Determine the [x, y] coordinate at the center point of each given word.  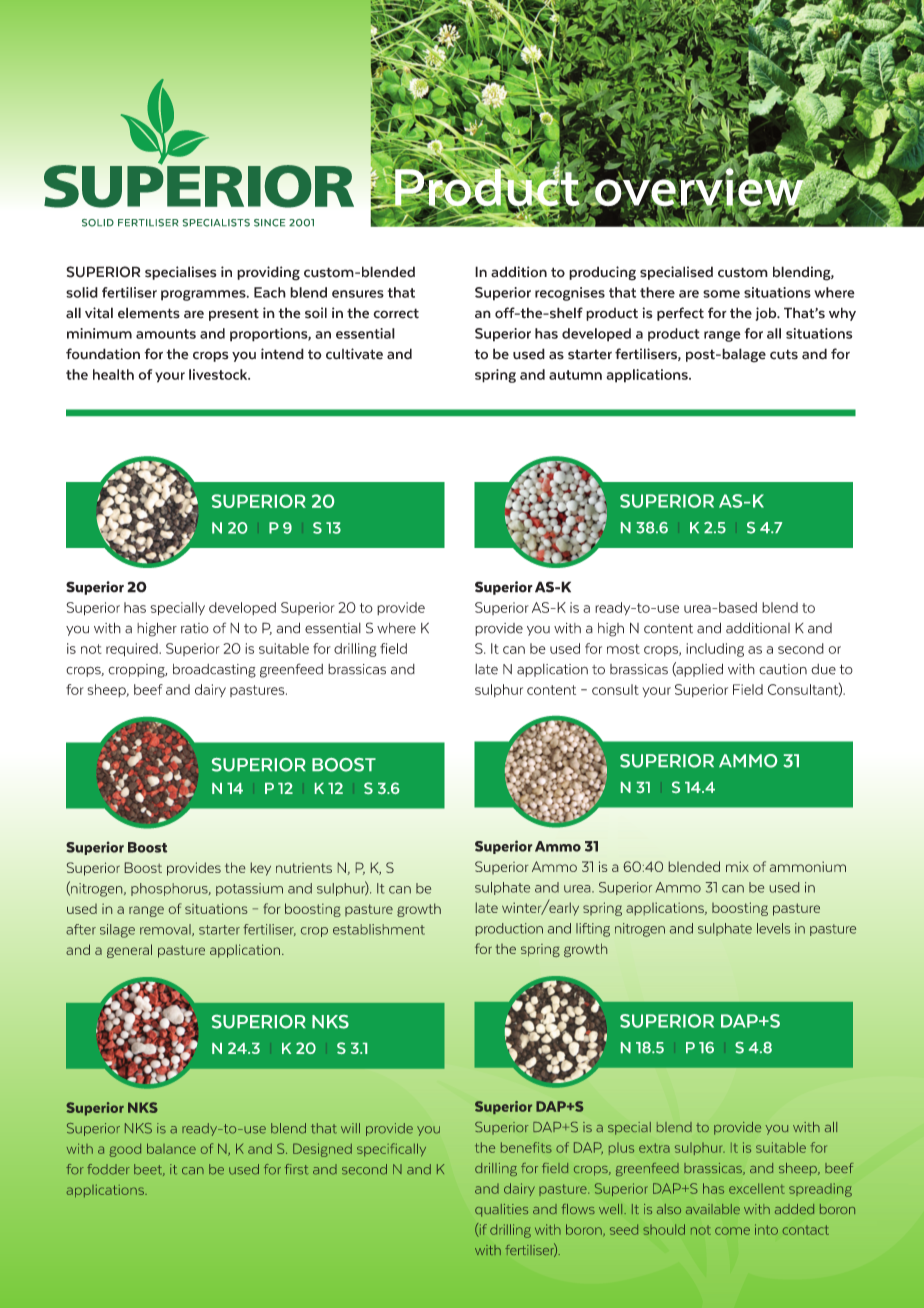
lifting [593, 930]
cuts [784, 354]
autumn [575, 375]
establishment [379, 929]
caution [783, 669]
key [261, 869]
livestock [219, 374]
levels [773, 928]
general [129, 951]
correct [396, 313]
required [133, 650]
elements [149, 313]
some [721, 294]
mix [737, 866]
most [623, 649]
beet [149, 1170]
